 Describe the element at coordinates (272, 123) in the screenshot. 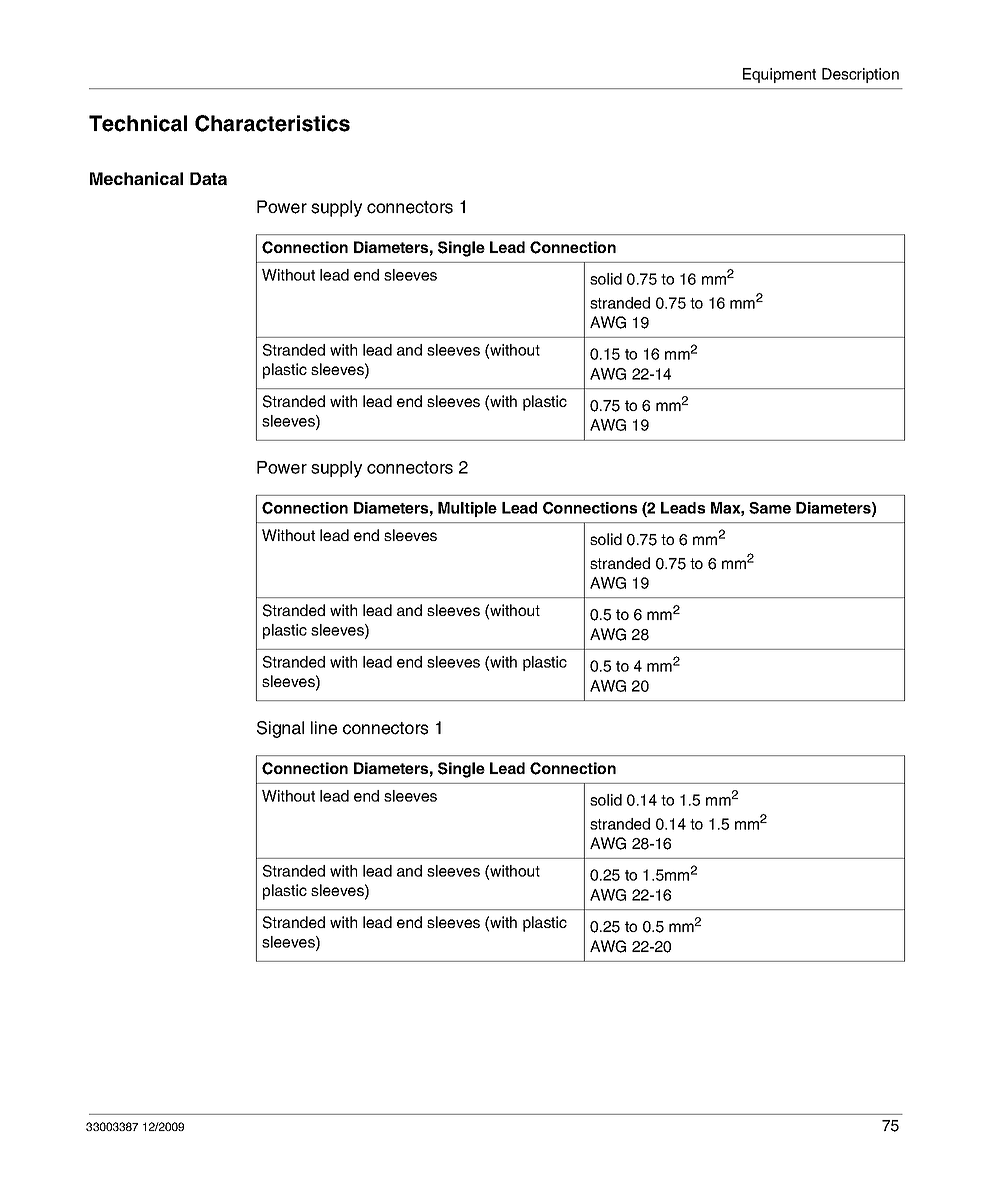

I see `Characteristics` at that location.
